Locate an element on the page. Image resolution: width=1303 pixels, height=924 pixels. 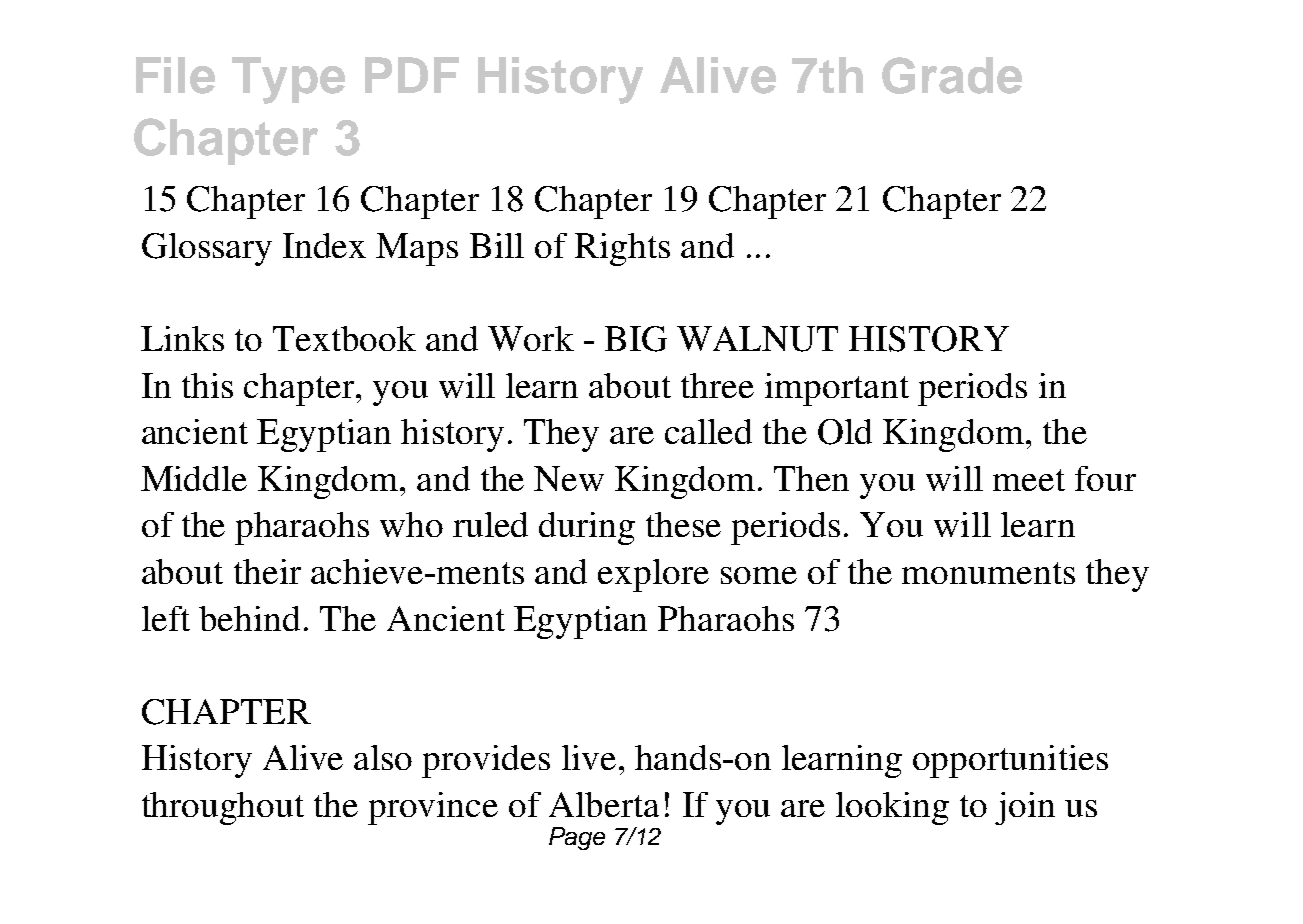
New is located at coordinates (569, 478).
